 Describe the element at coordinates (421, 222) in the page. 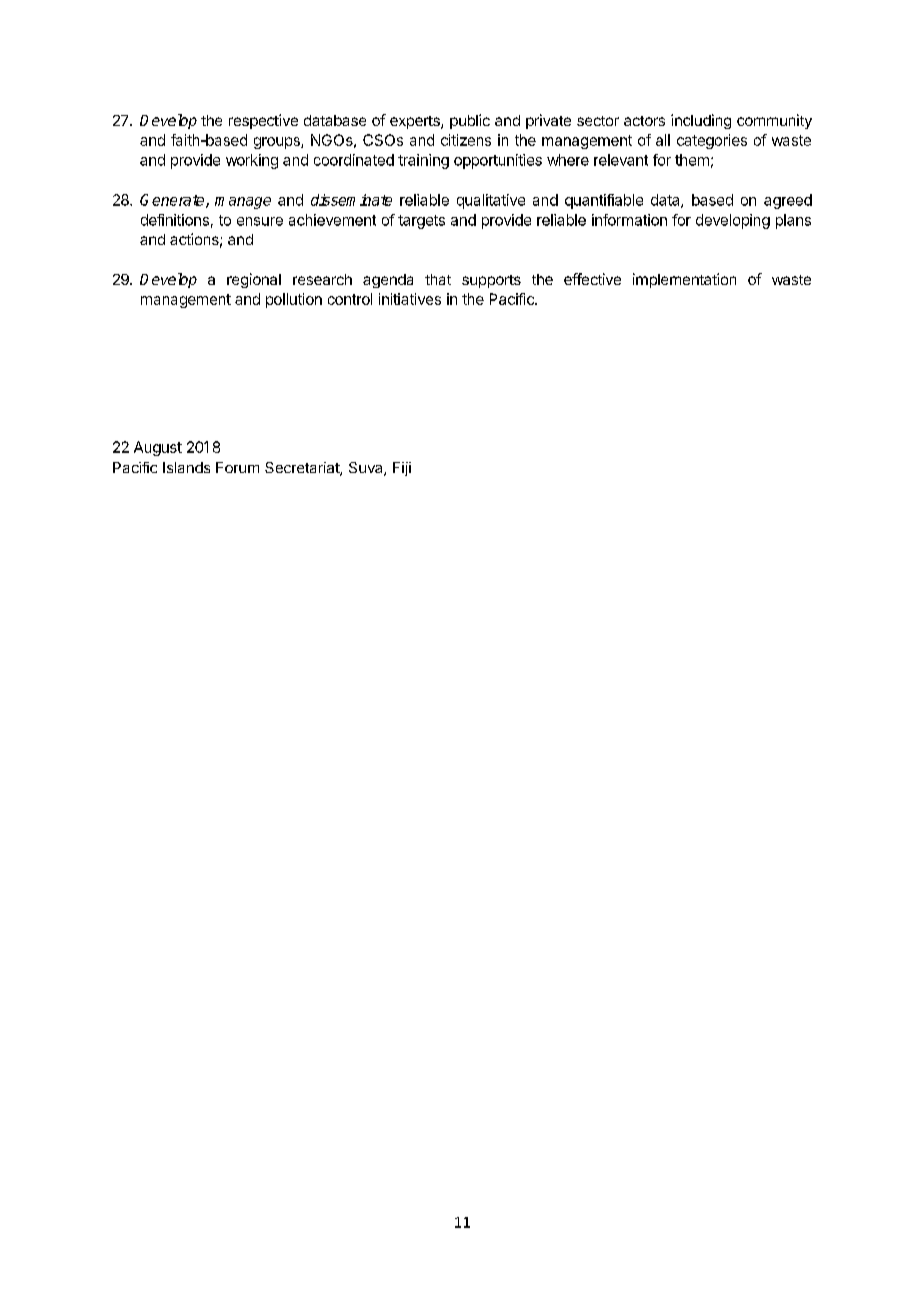

I see `targets` at that location.
